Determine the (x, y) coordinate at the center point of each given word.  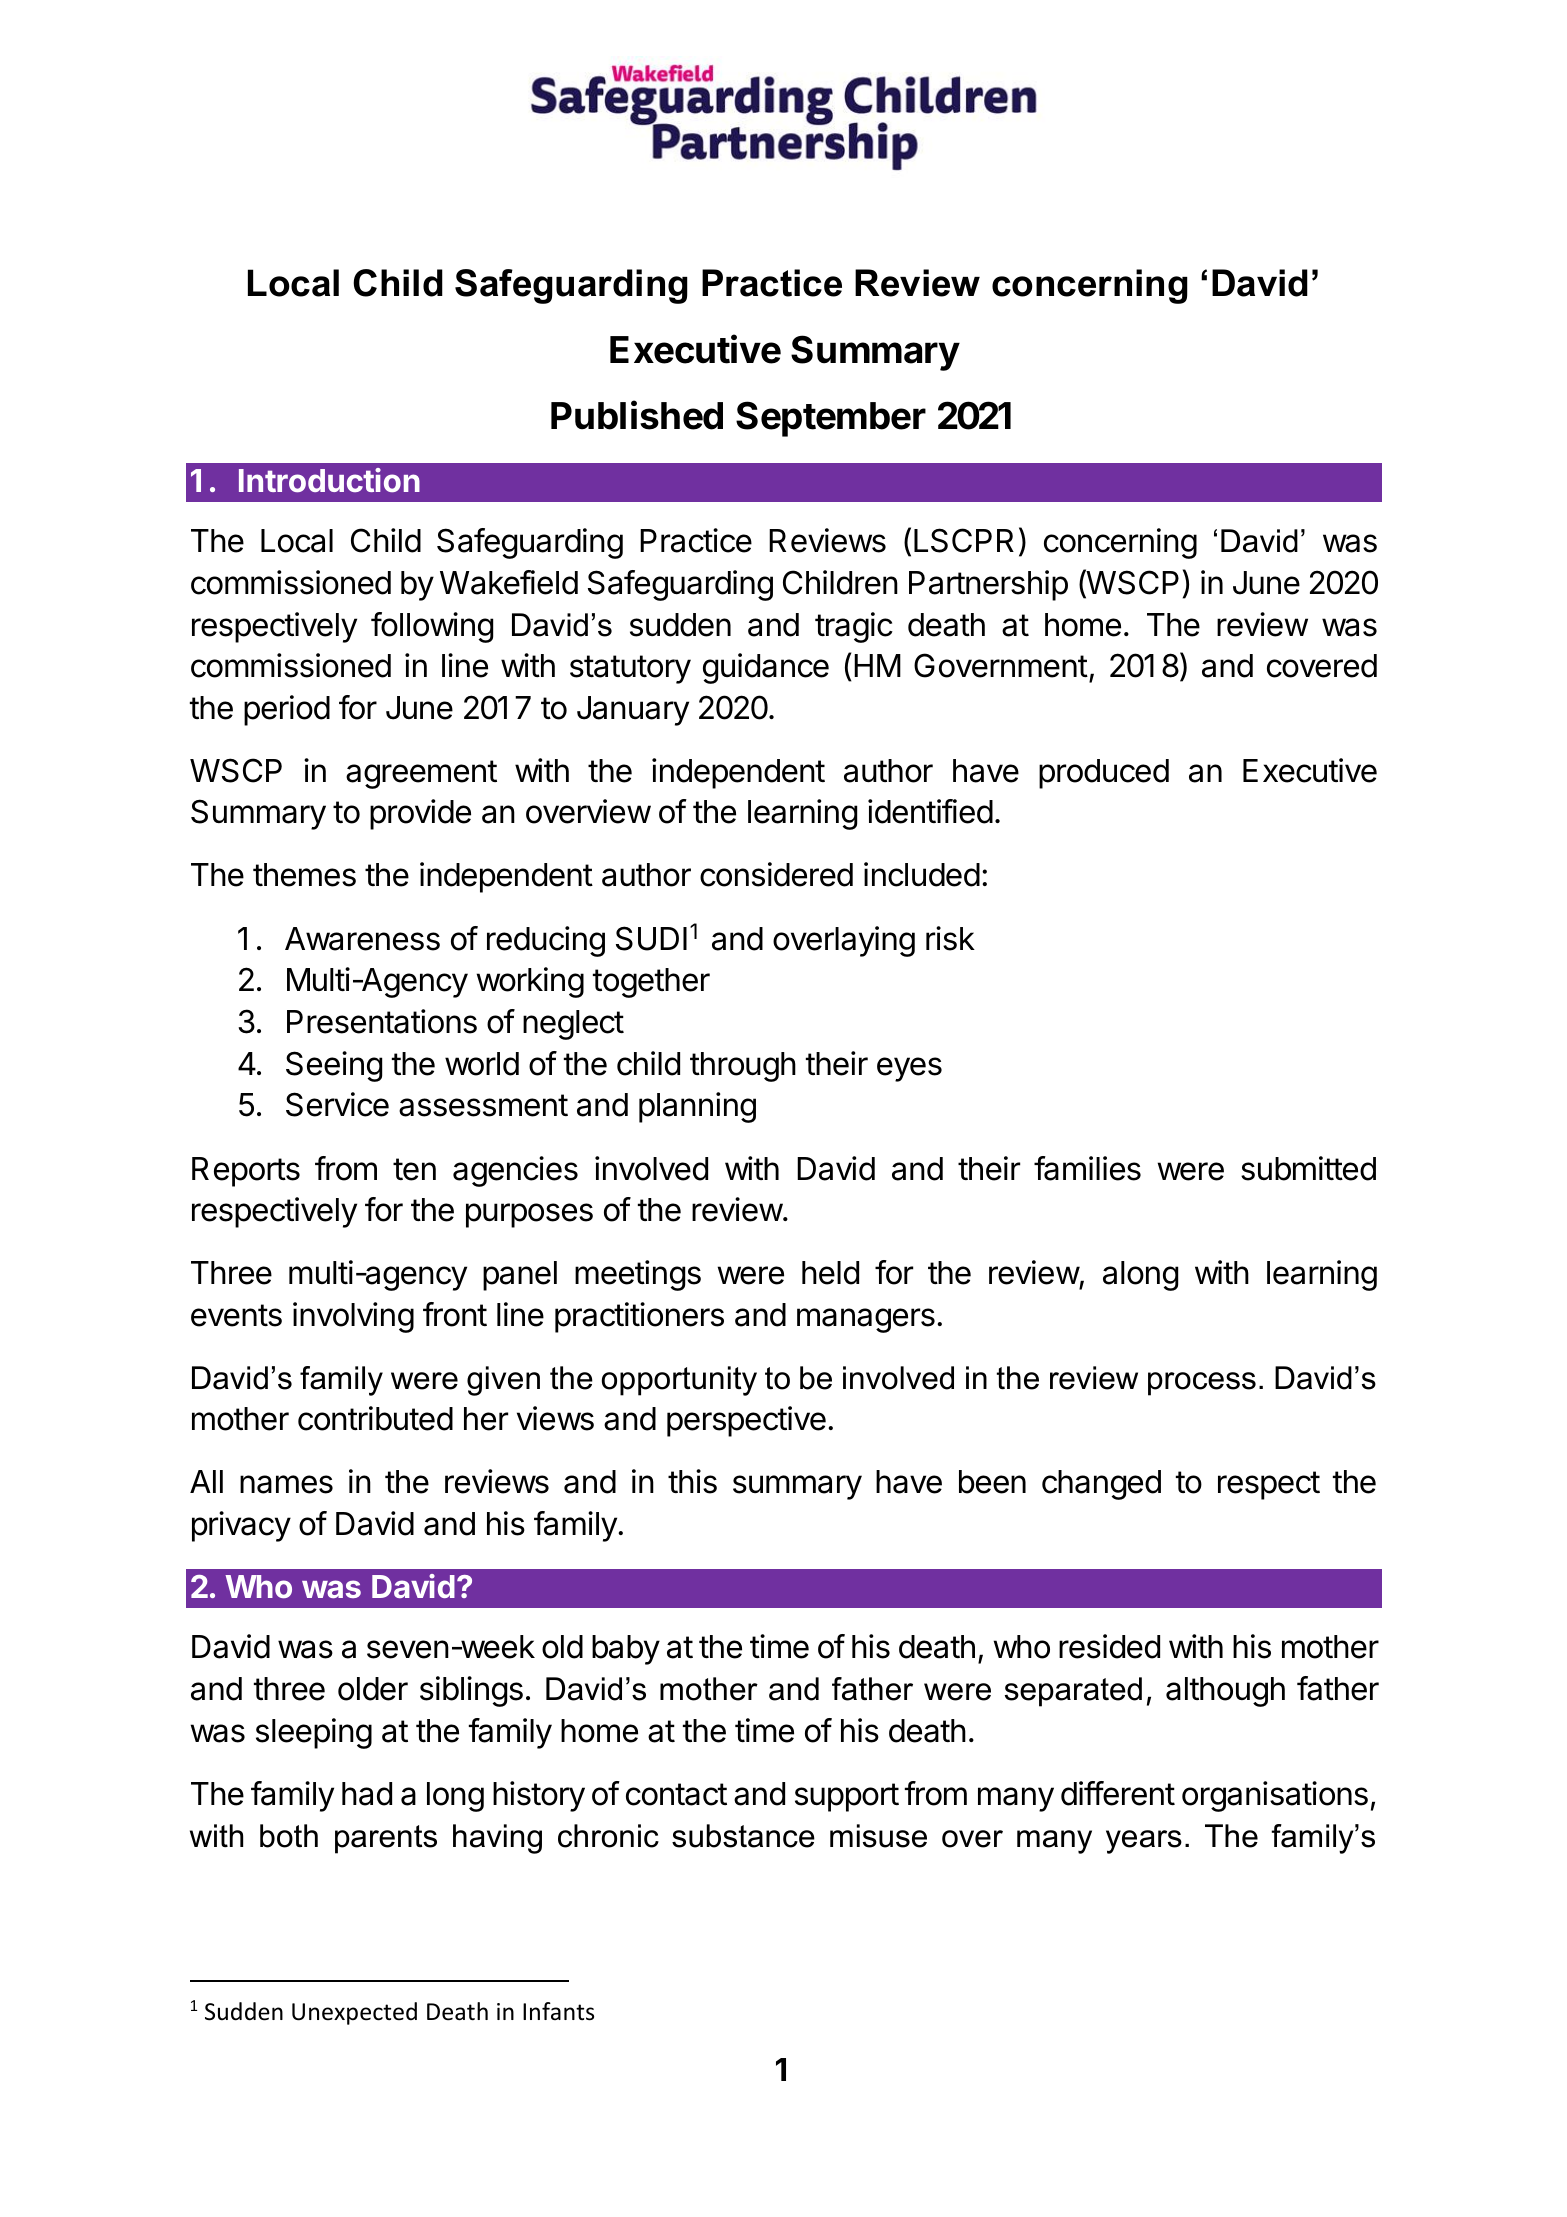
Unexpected (354, 2013)
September (831, 419)
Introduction (329, 480)
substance (743, 1836)
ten (414, 1169)
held (830, 1273)
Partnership (988, 585)
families (1087, 1168)
